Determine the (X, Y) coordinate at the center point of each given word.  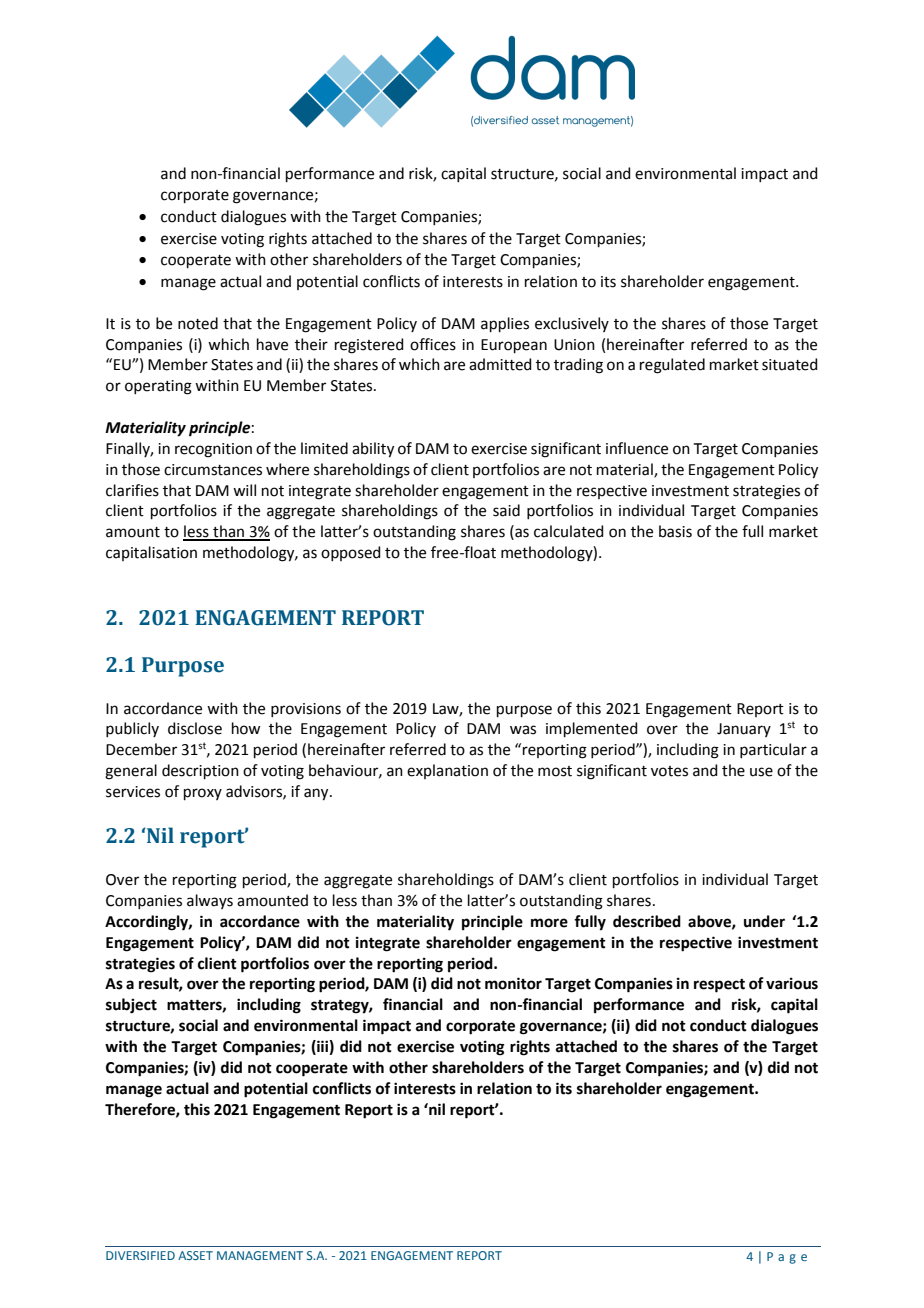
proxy (203, 794)
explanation (447, 771)
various (792, 983)
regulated (672, 366)
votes (669, 771)
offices (433, 344)
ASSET (195, 1255)
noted (198, 323)
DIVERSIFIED (140, 1255)
